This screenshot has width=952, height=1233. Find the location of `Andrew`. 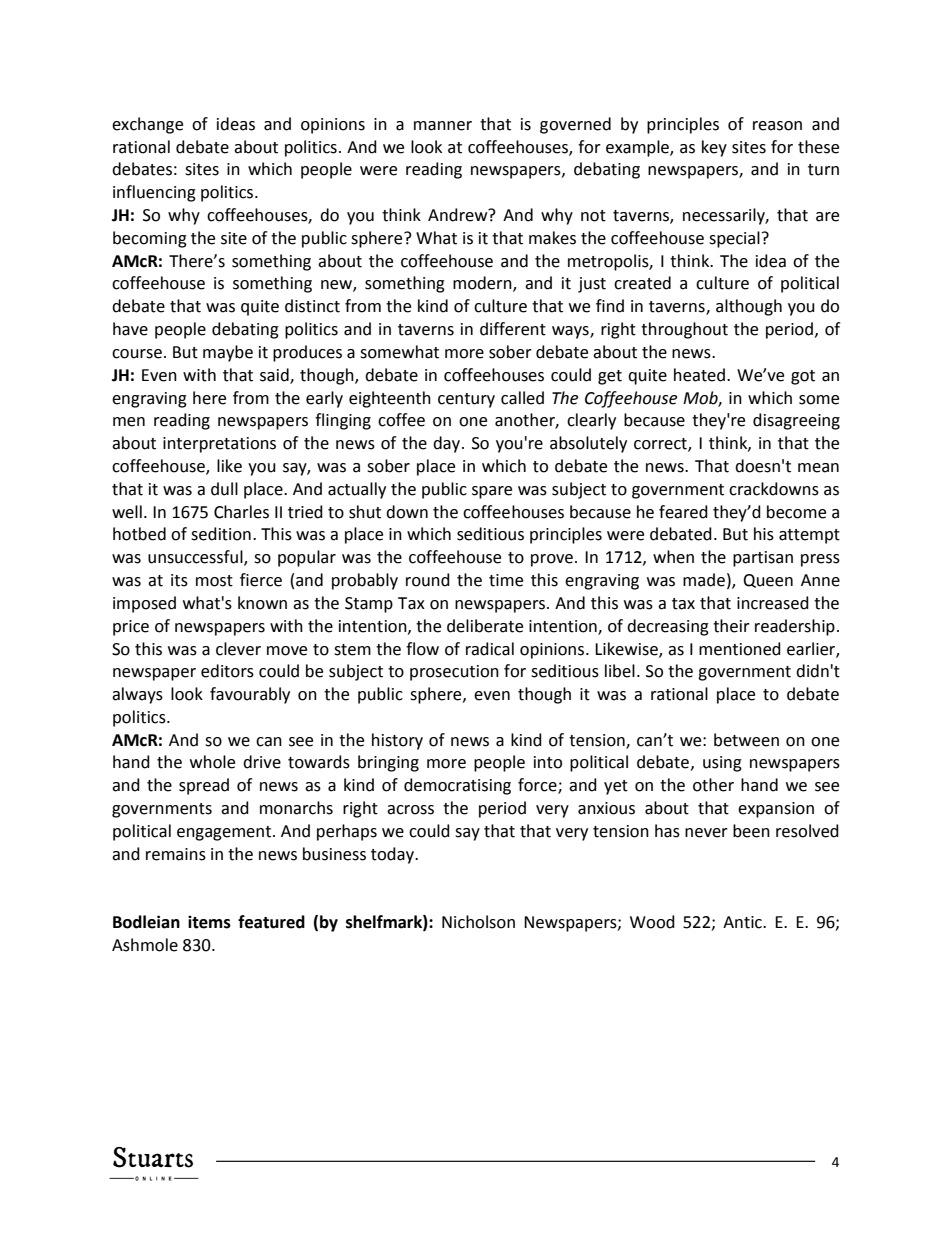

Andrew is located at coordinates (459, 215).
